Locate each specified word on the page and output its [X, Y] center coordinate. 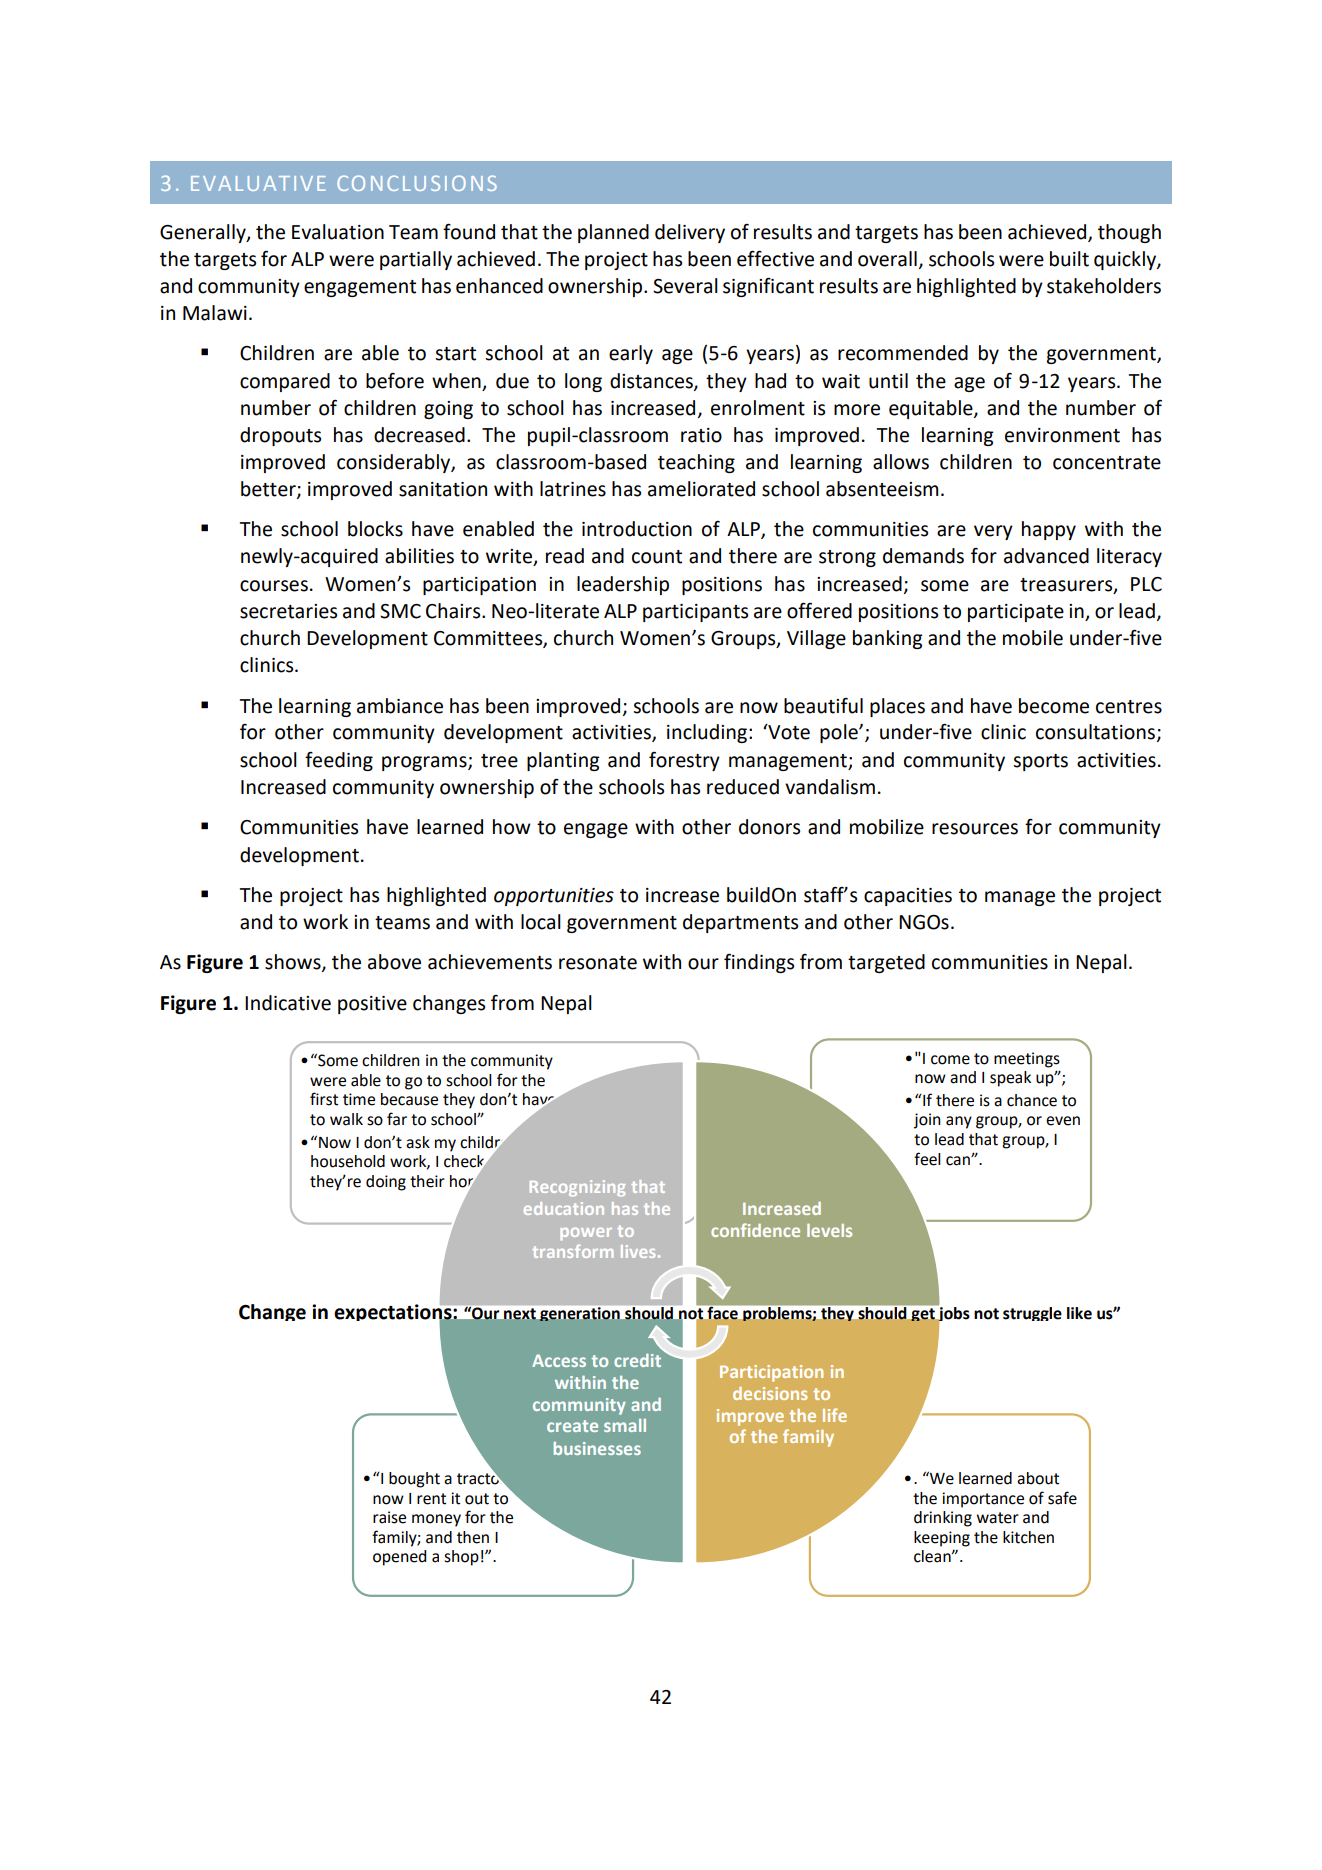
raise [389, 1517]
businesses [597, 1448]
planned [613, 233]
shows [294, 963]
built [1069, 259]
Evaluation [338, 232]
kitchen [1028, 1537]
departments [740, 923]
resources [975, 829]
